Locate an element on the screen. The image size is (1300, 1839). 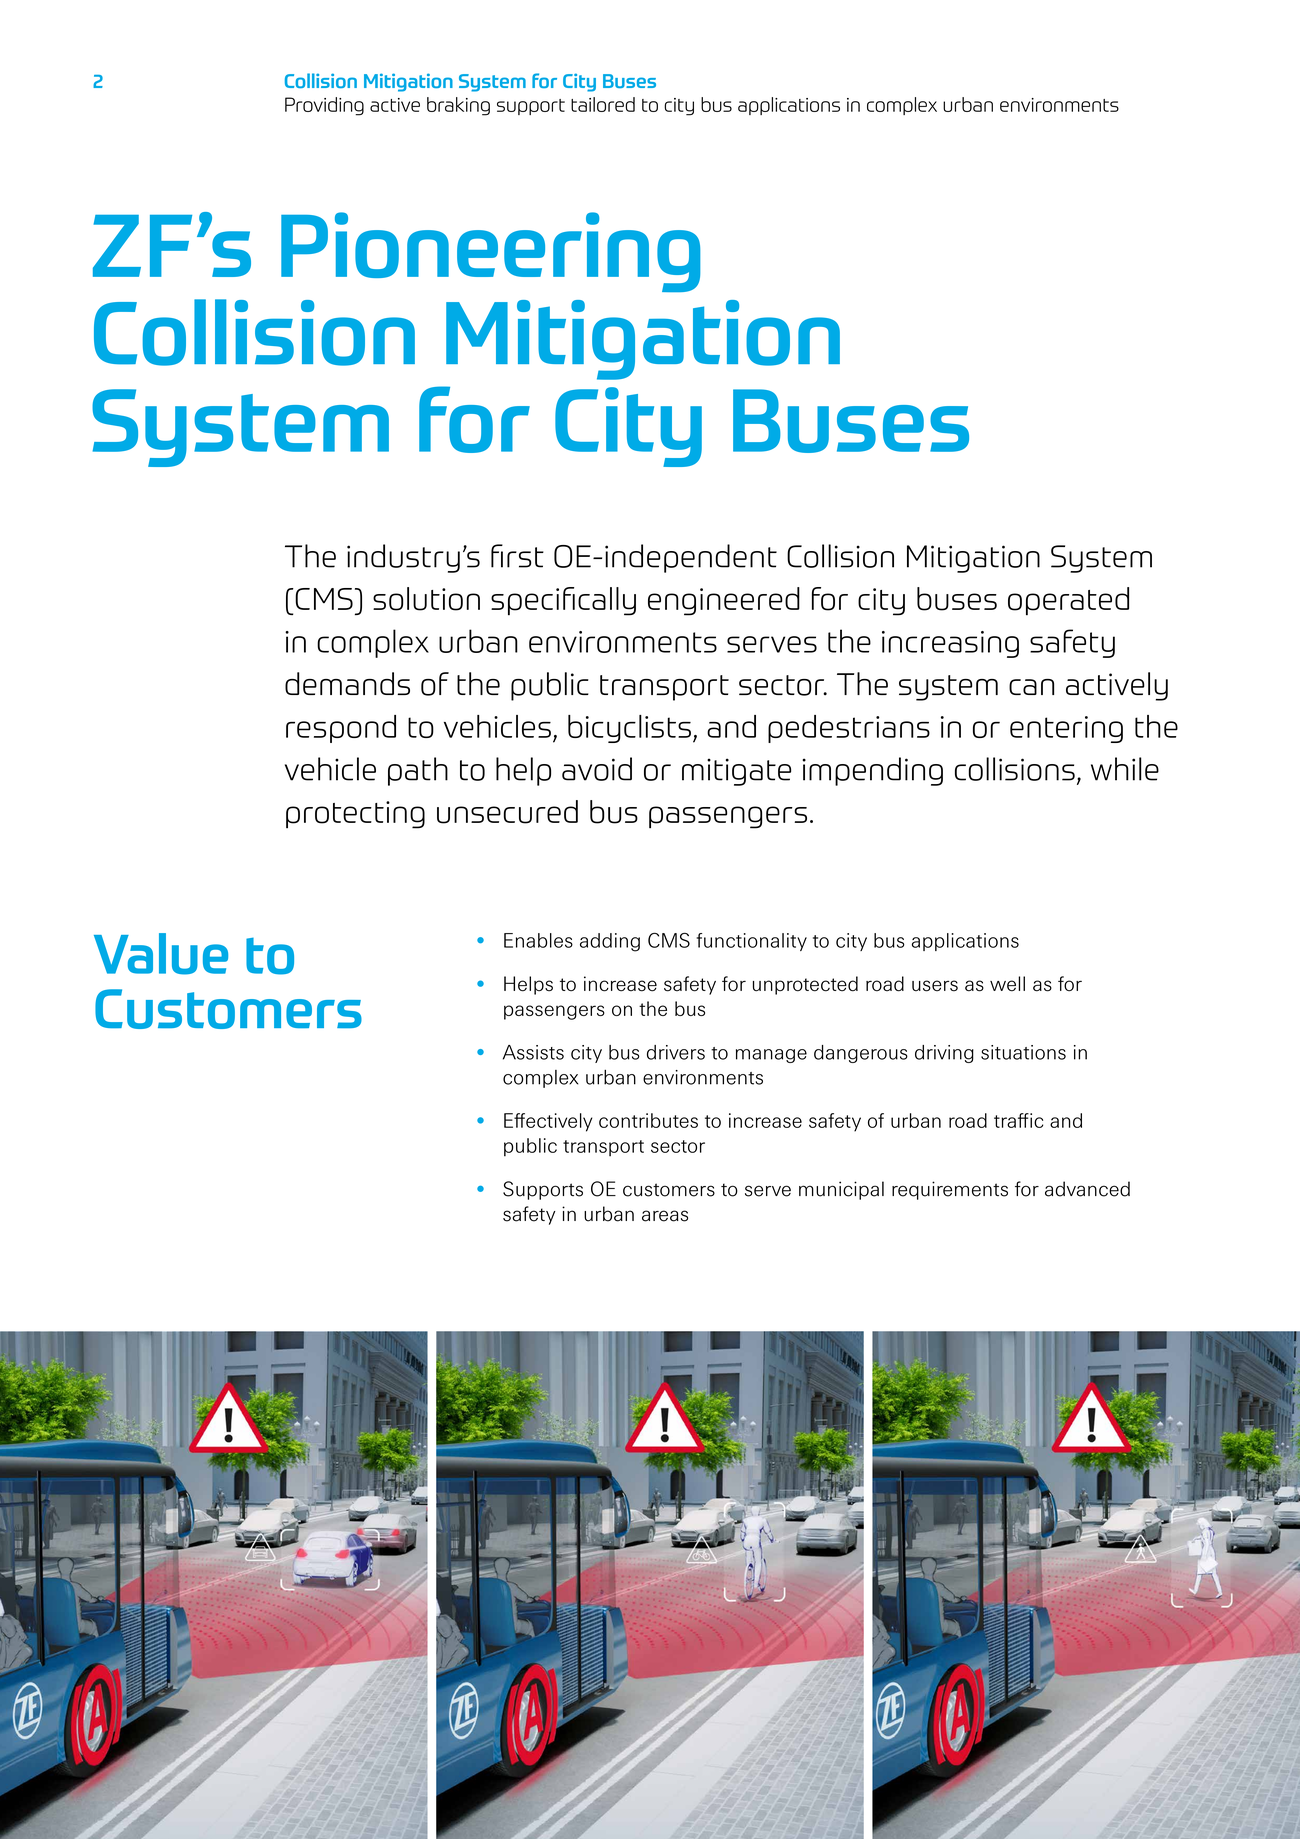
Pioneering is located at coordinates (490, 252).
